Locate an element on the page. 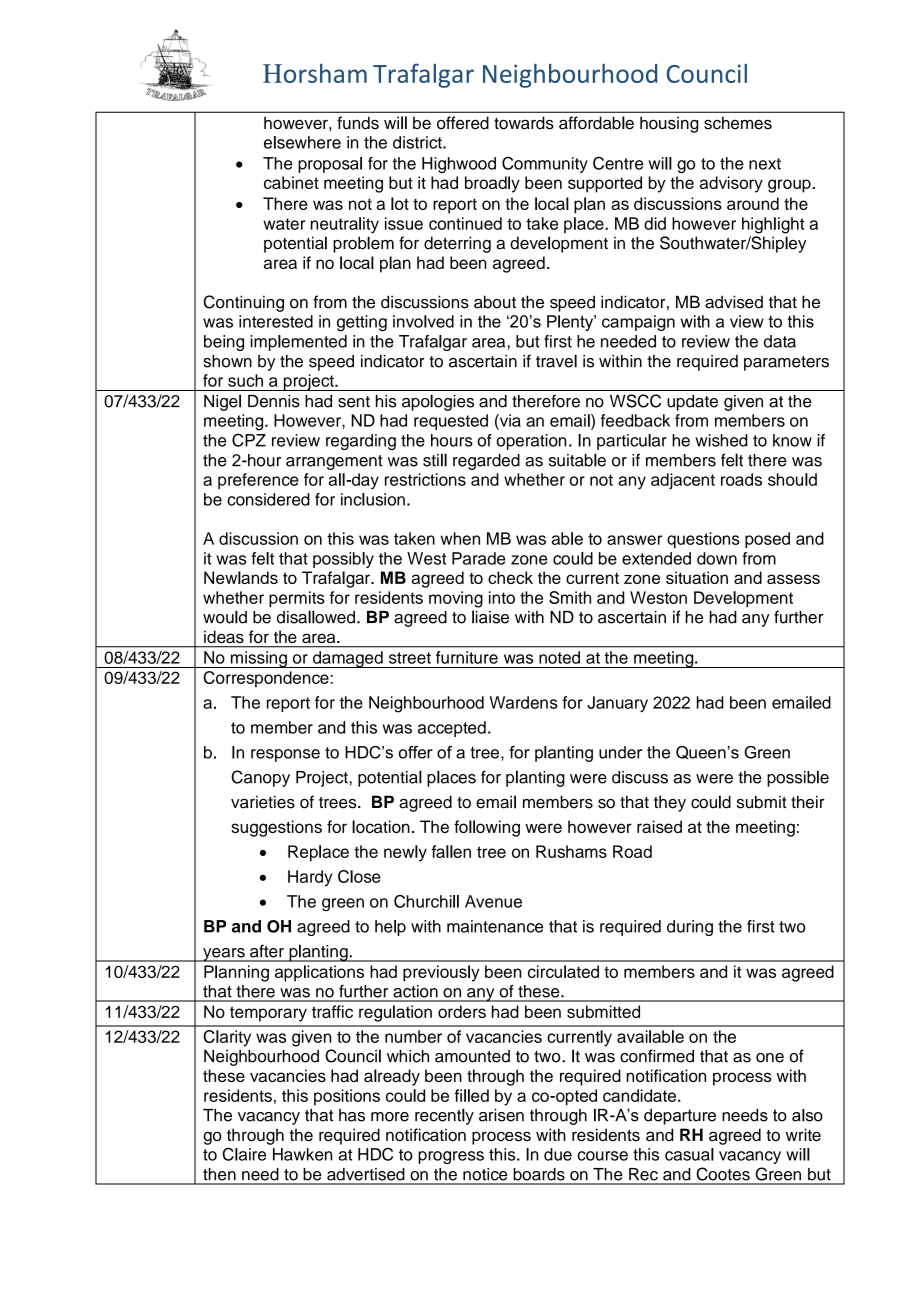 This document has height=1308, width=924. Hawken is located at coordinates (302, 1154).
